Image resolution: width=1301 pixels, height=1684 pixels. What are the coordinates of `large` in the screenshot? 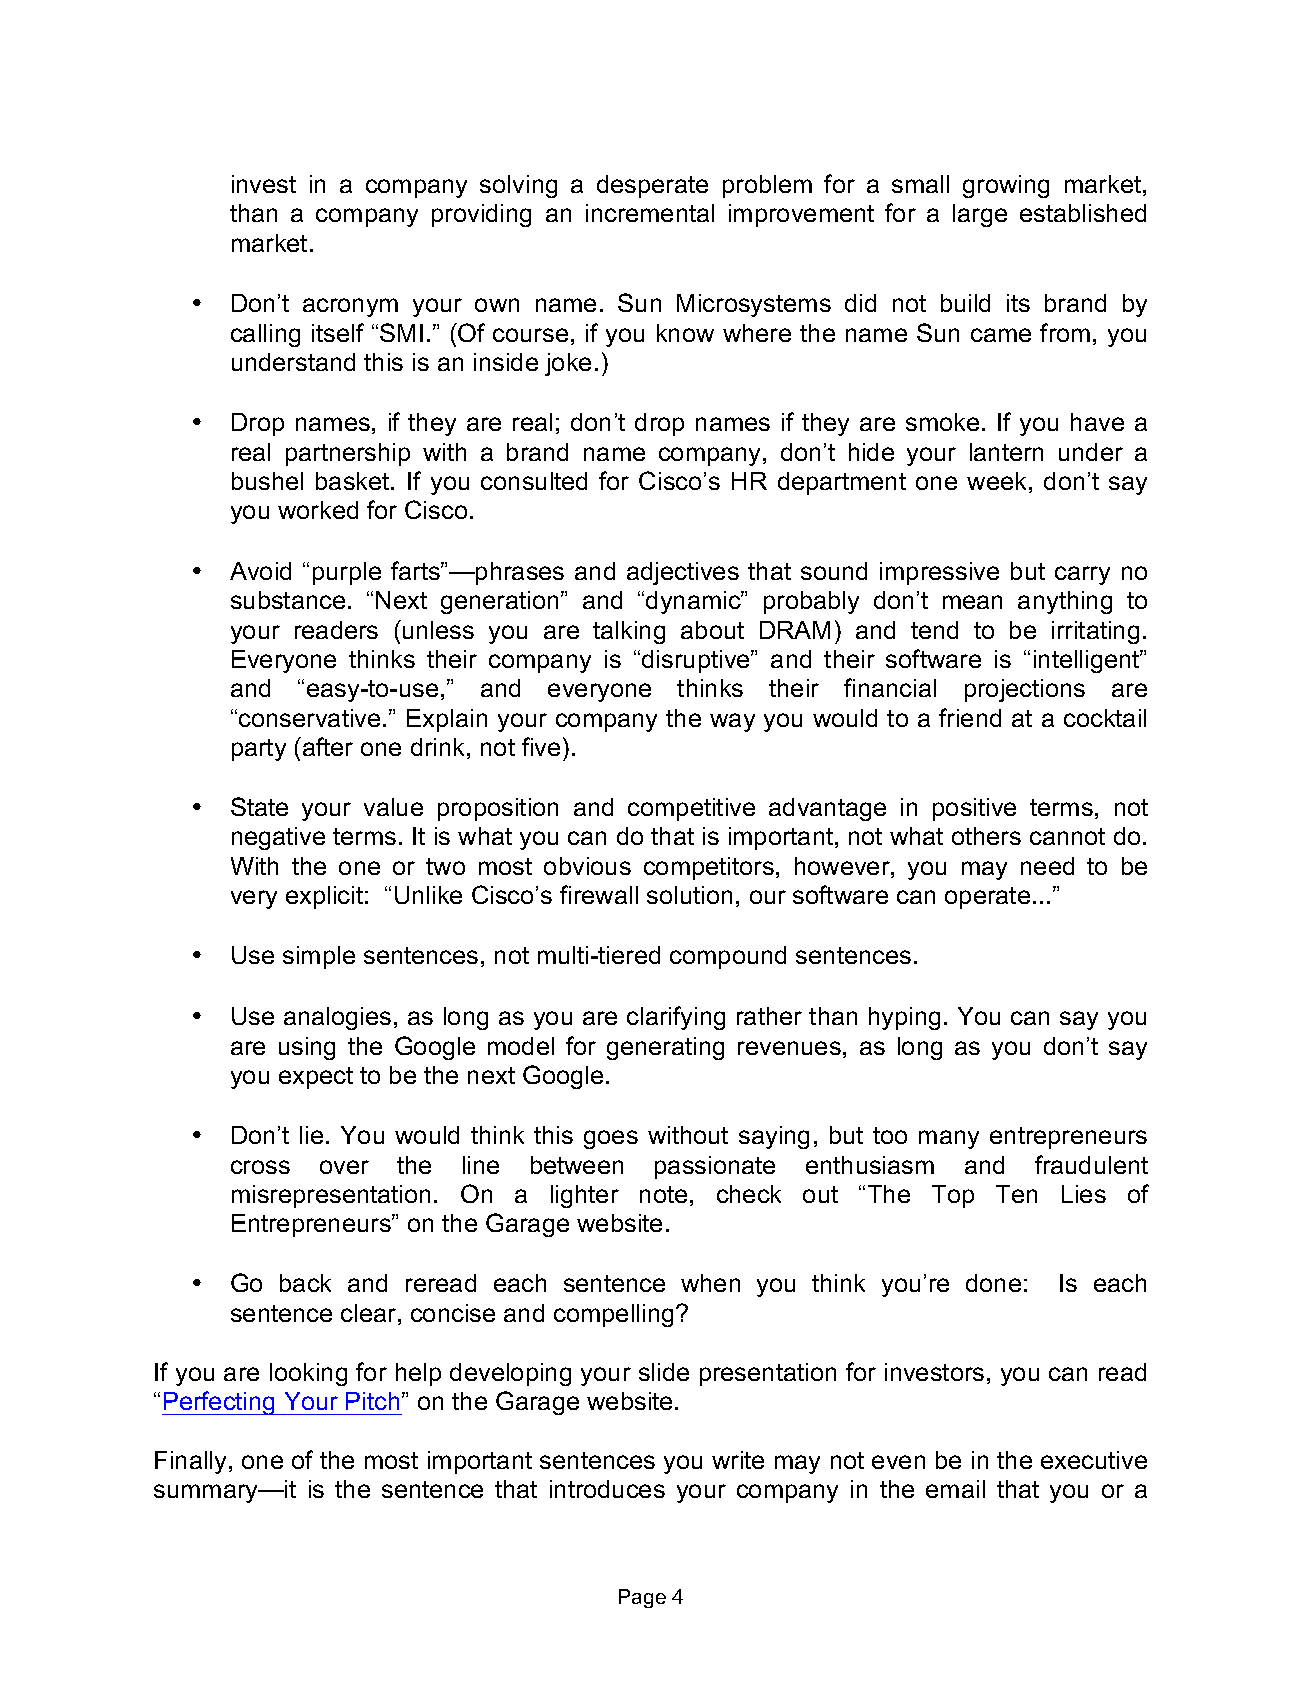 It's located at (980, 215).
